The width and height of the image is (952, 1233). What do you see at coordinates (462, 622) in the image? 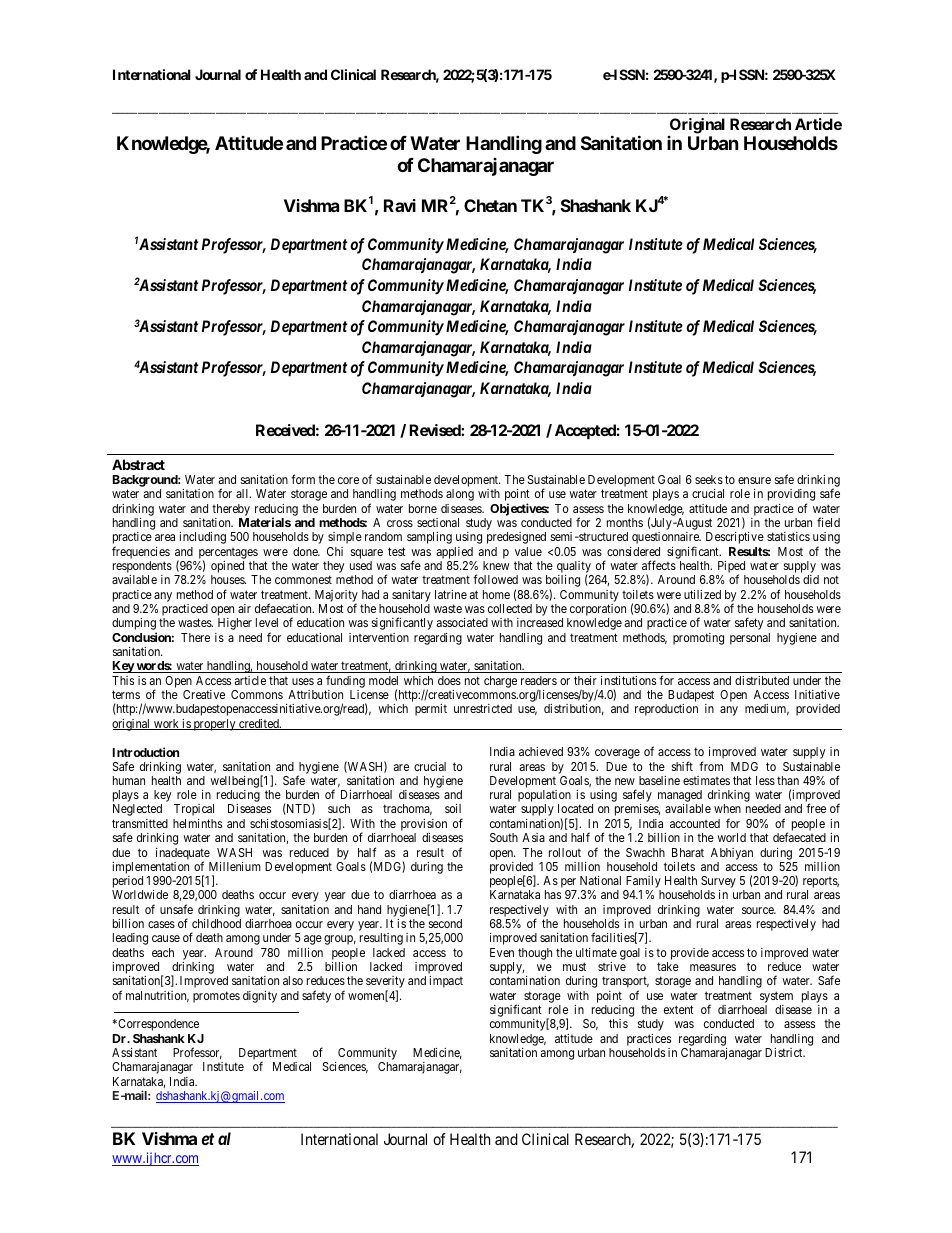
I see `associated` at bounding box center [462, 622].
